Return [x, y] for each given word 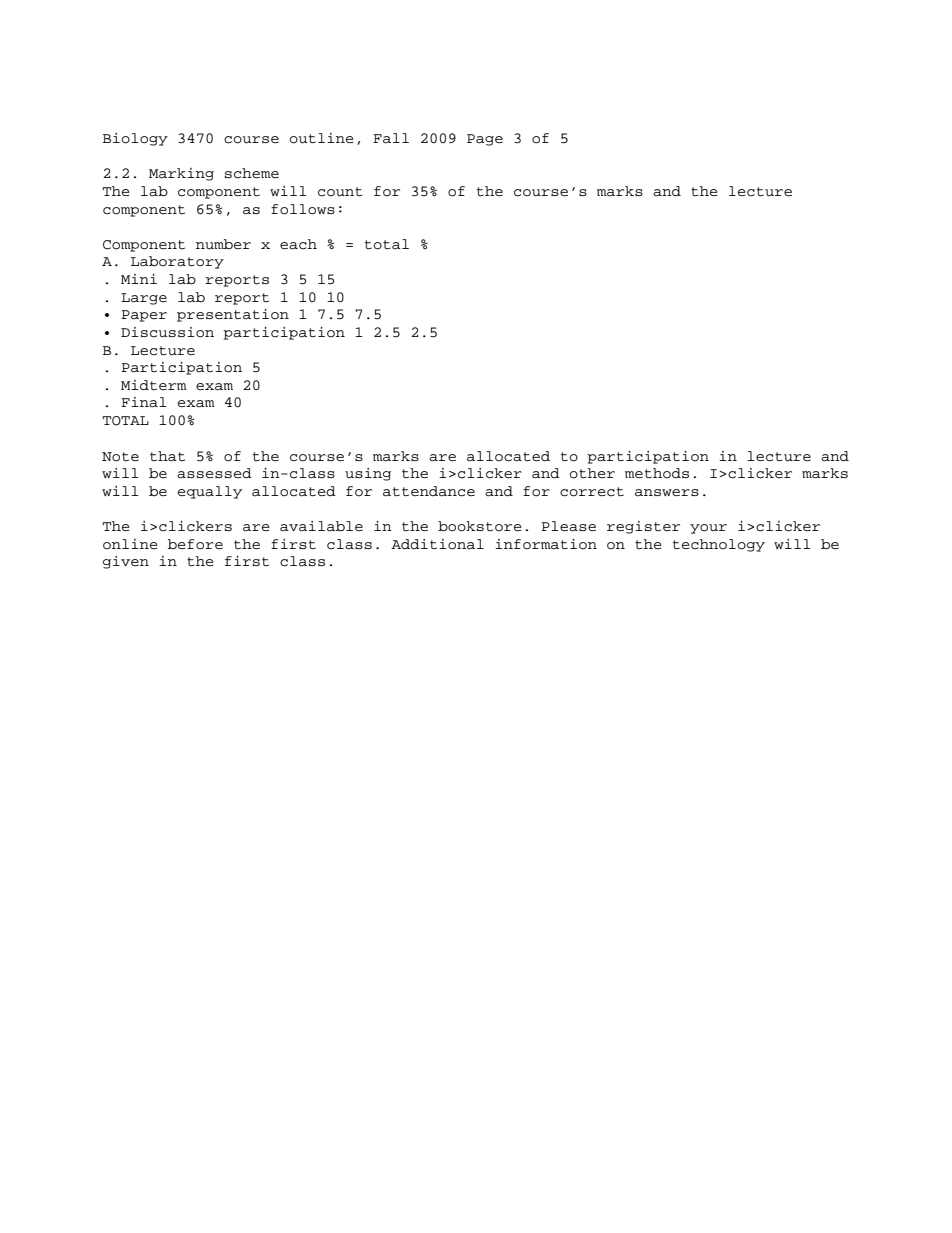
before [195, 544]
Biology [135, 139]
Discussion [167, 332]
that [167, 456]
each [298, 244]
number [223, 244]
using [368, 474]
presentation [233, 315]
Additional [437, 544]
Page [485, 140]
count [340, 192]
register [643, 527]
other [592, 473]
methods [657, 473]
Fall [391, 138]
